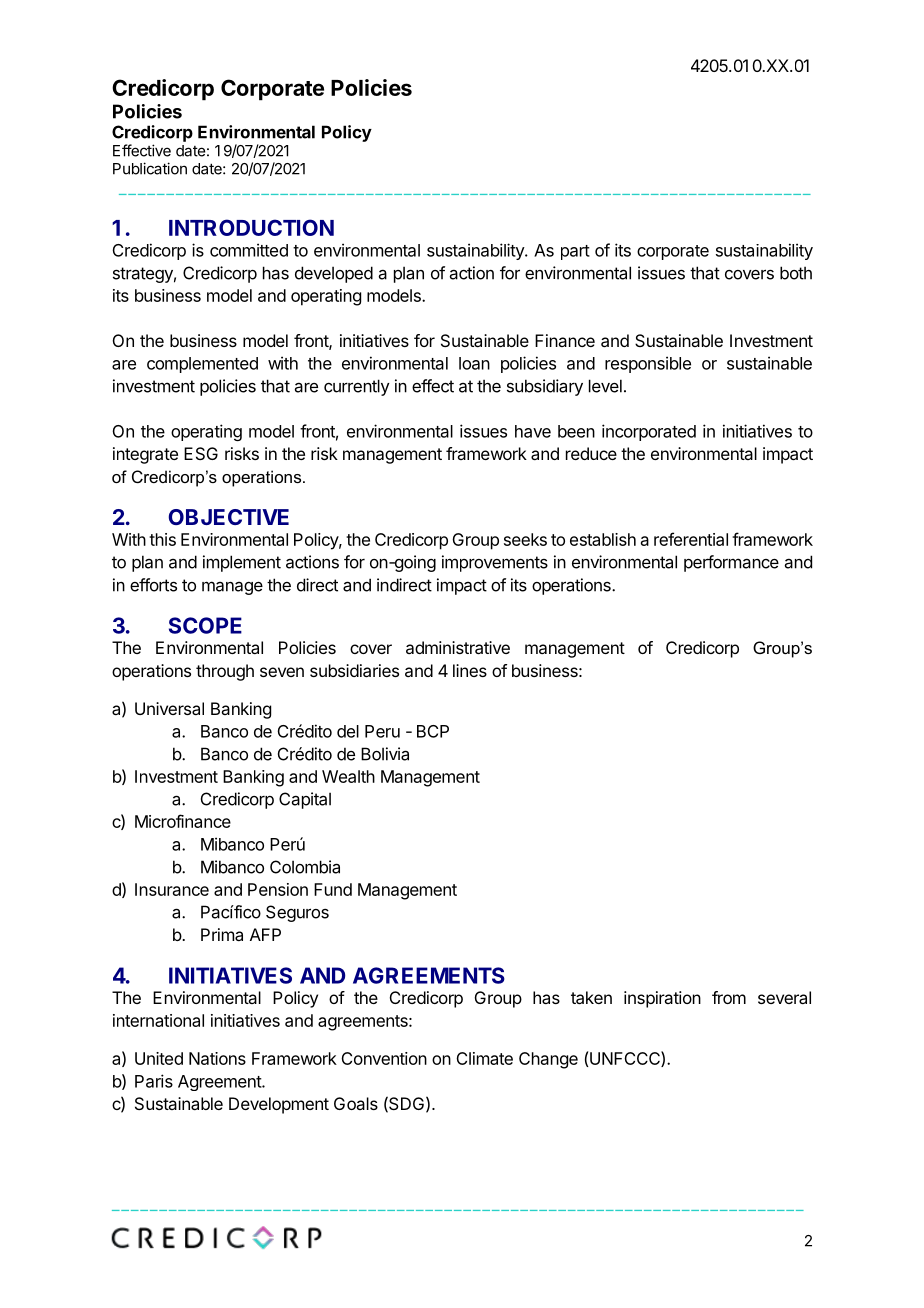  What do you see at coordinates (217, 1058) in the screenshot?
I see `Nations` at bounding box center [217, 1058].
